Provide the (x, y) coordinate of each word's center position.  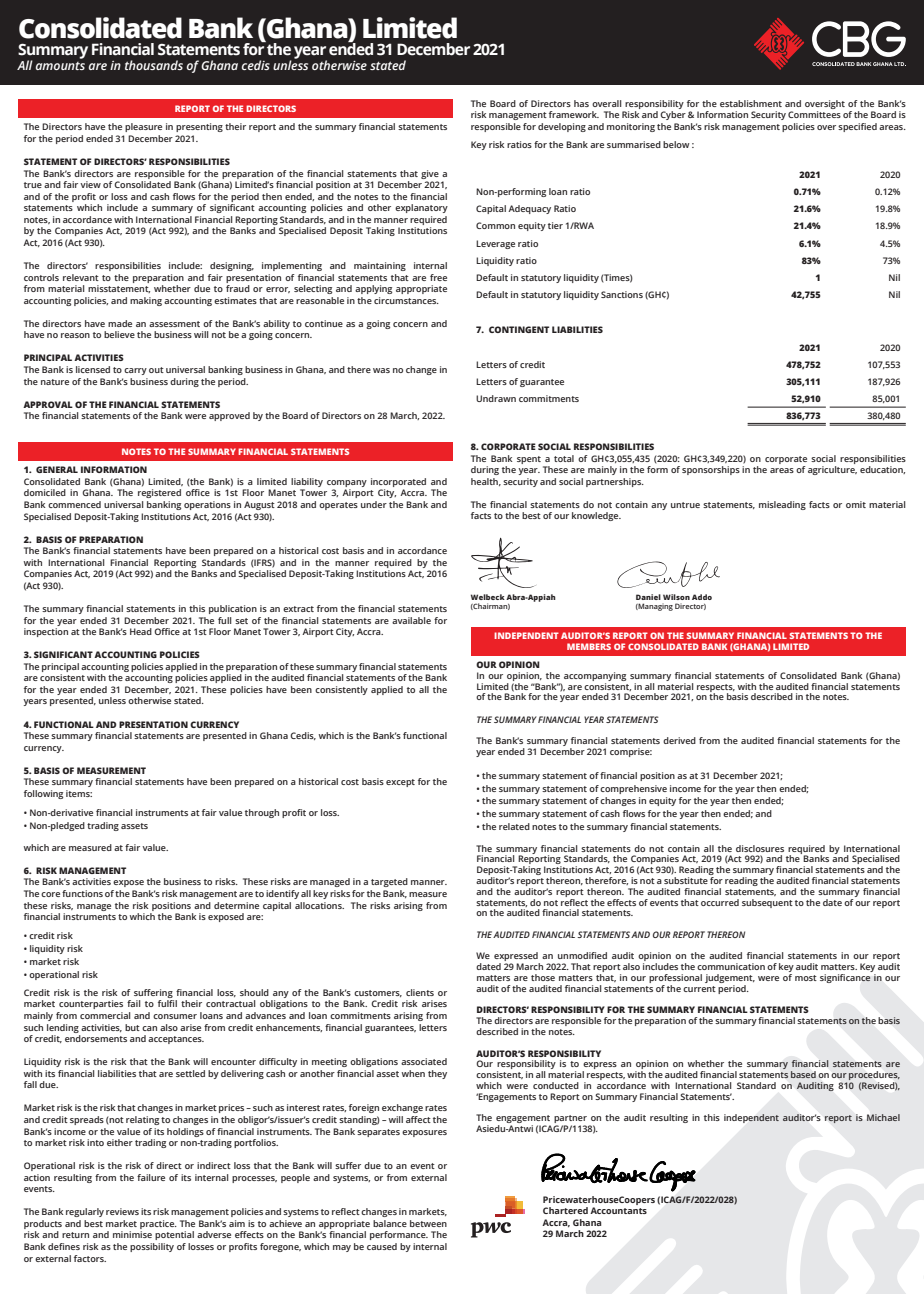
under (374, 504)
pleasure (143, 127)
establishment (751, 103)
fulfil (167, 1003)
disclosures (760, 848)
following (43, 794)
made (120, 323)
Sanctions (622, 294)
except (400, 783)
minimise (132, 1234)
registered (159, 493)
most (806, 978)
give (430, 174)
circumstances (406, 300)
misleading (782, 505)
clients (420, 992)
